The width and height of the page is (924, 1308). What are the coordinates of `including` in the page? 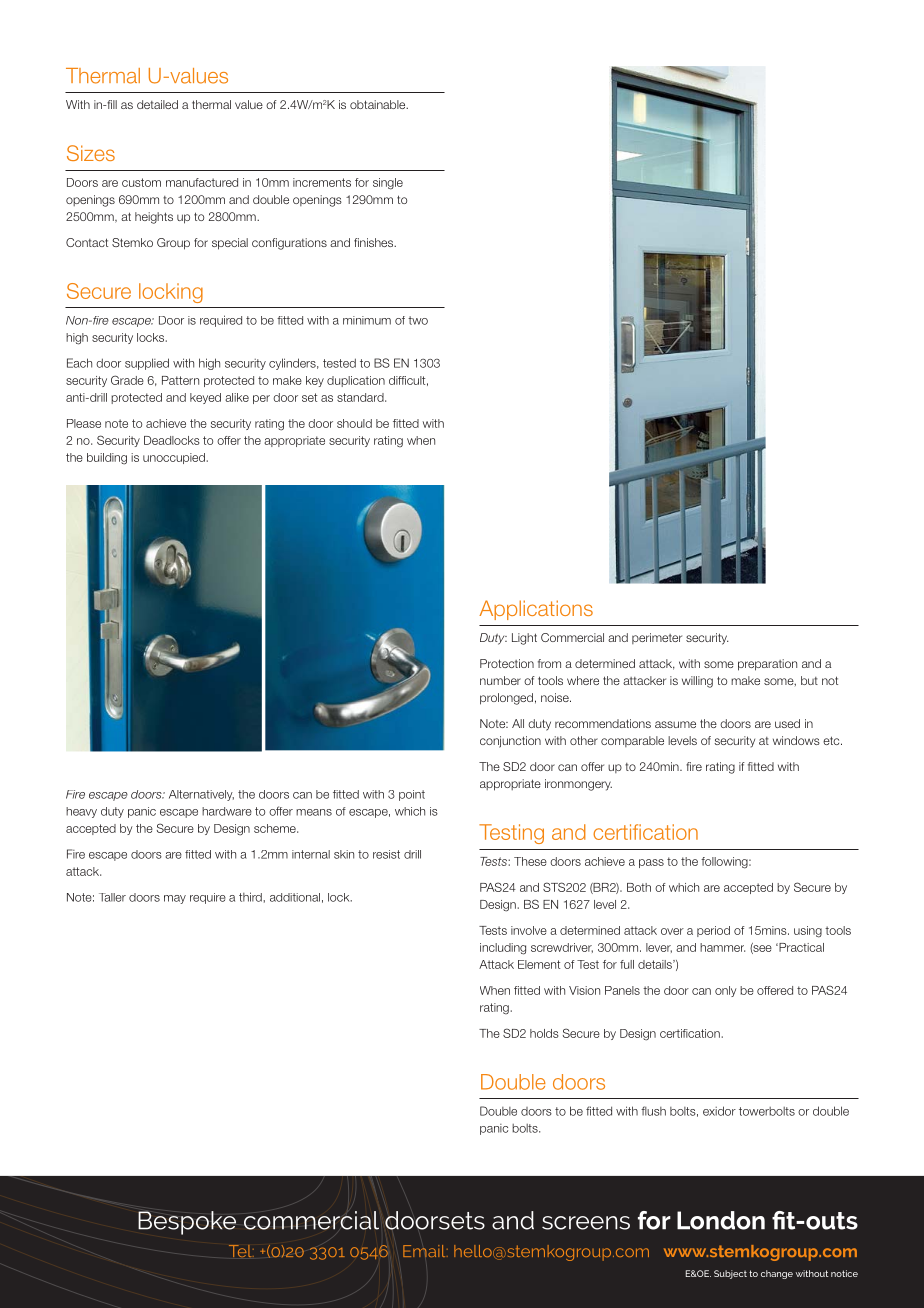 It's located at (503, 949).
